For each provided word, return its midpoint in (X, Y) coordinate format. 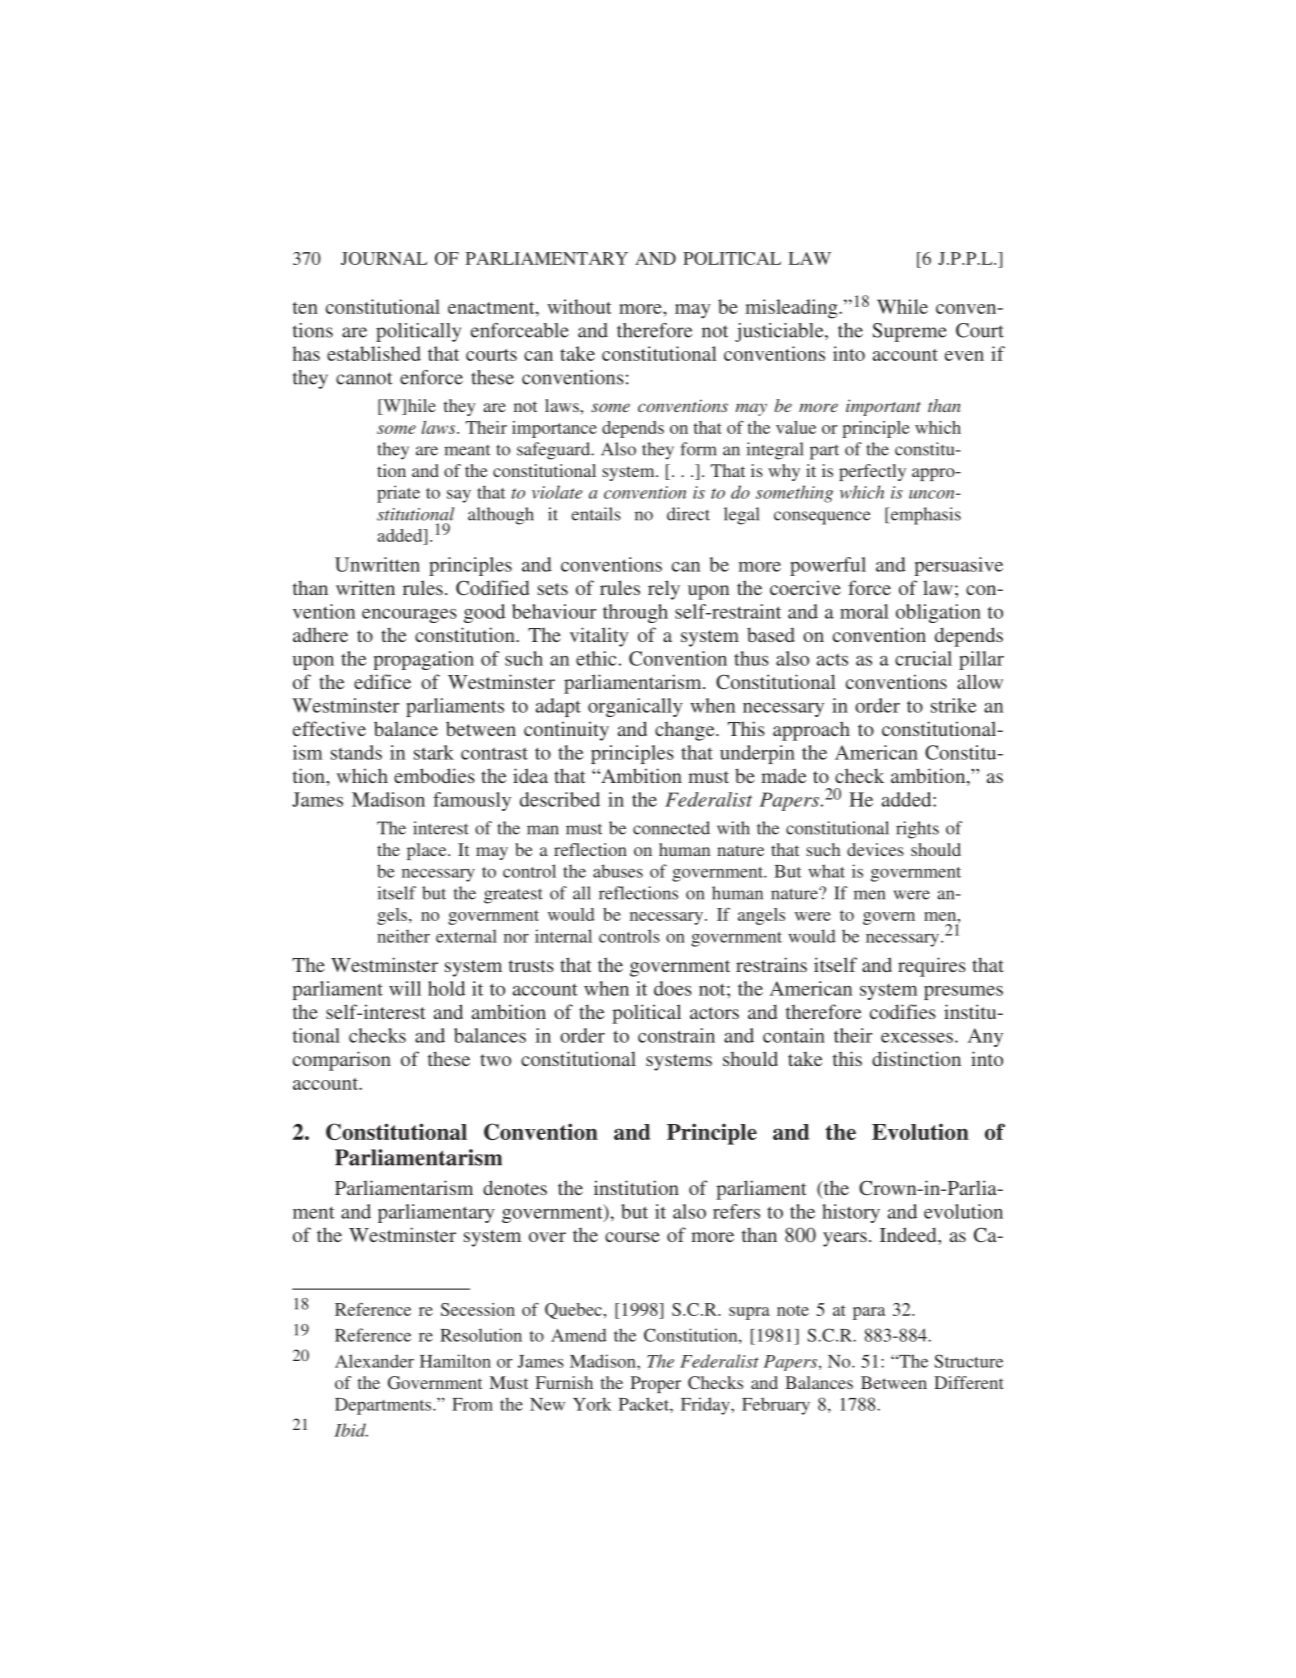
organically (635, 707)
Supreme (909, 332)
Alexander (374, 1361)
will (405, 988)
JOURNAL (384, 258)
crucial (923, 658)
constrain (676, 1035)
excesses (917, 1038)
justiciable (780, 332)
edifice (382, 681)
